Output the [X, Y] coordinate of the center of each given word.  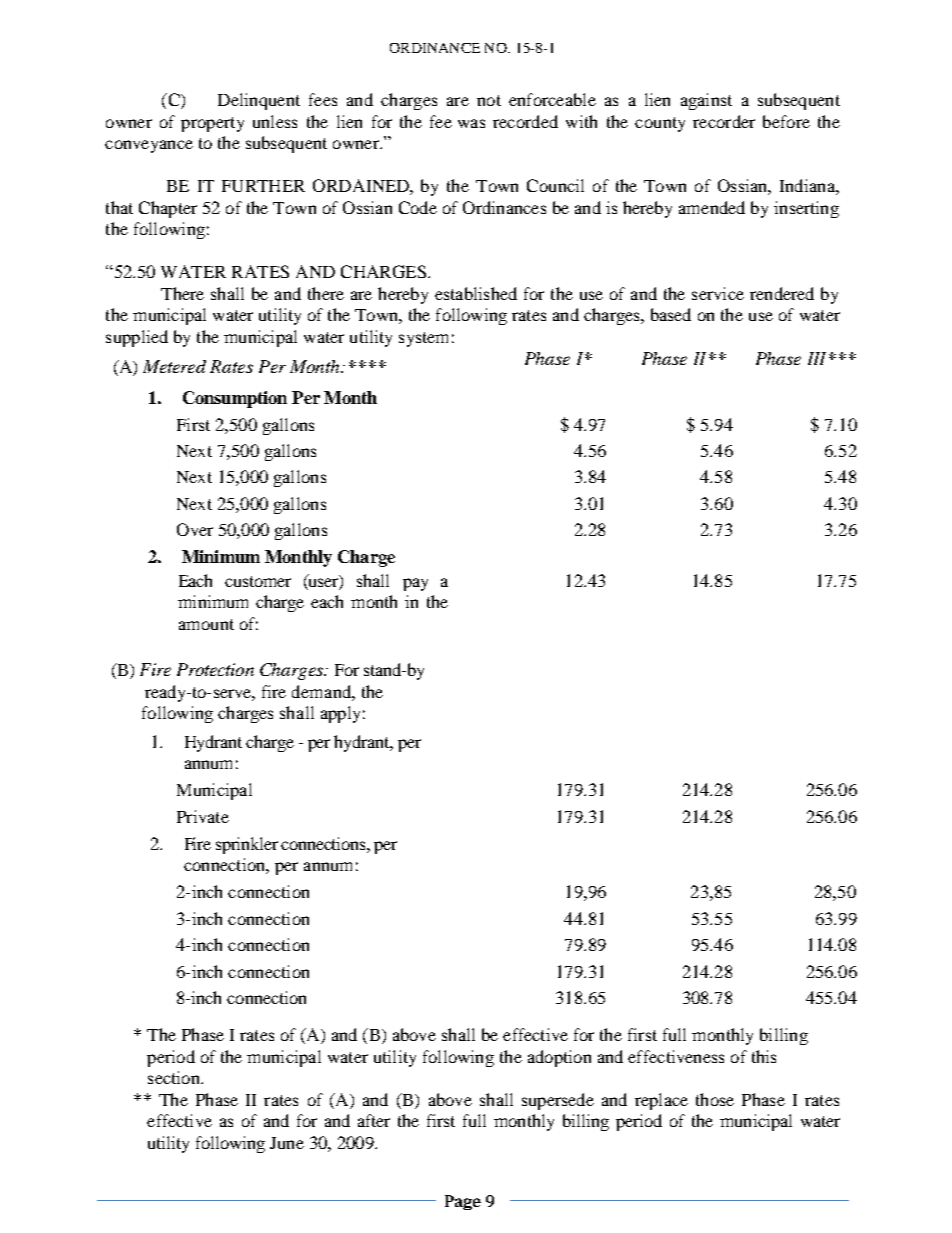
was [471, 123]
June [287, 1143]
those [715, 1099]
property [212, 124]
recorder [724, 121]
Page [463, 1202]
